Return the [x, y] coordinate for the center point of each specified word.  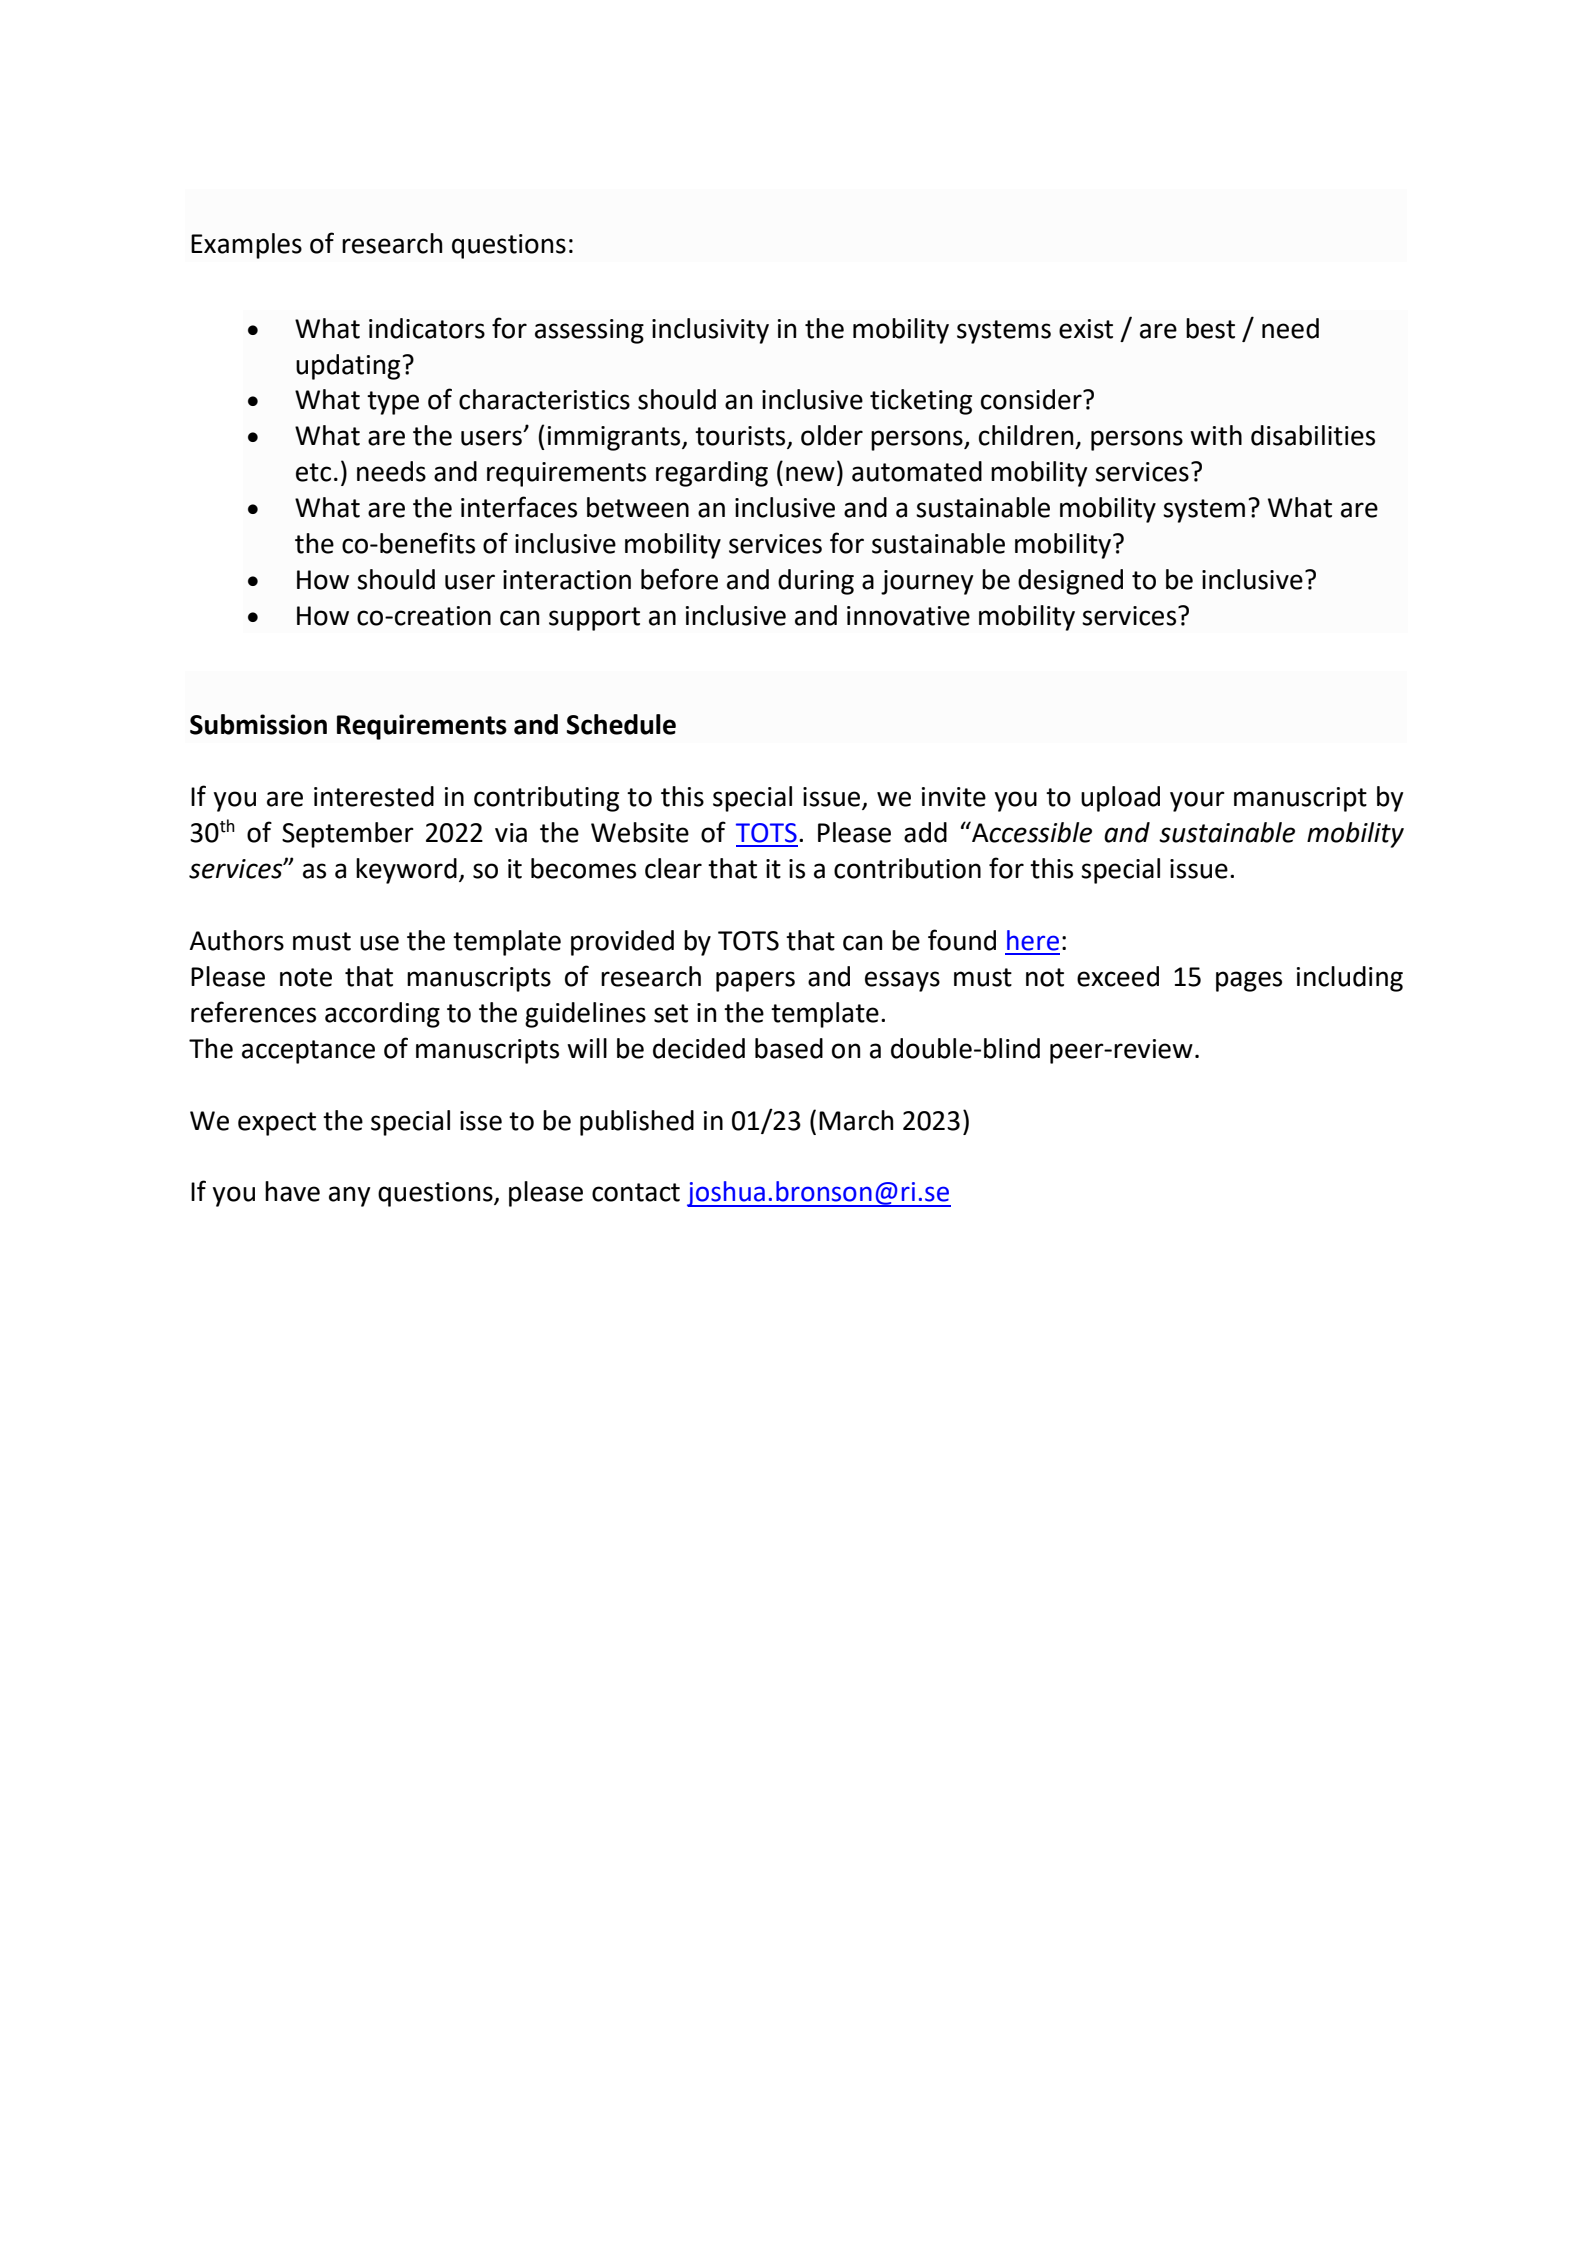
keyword [406, 871]
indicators [427, 328]
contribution [907, 868]
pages [1249, 981]
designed [1070, 582]
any [349, 1196]
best [1210, 328]
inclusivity [710, 331]
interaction [567, 580]
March [856, 1120]
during [816, 582]
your [1197, 801]
